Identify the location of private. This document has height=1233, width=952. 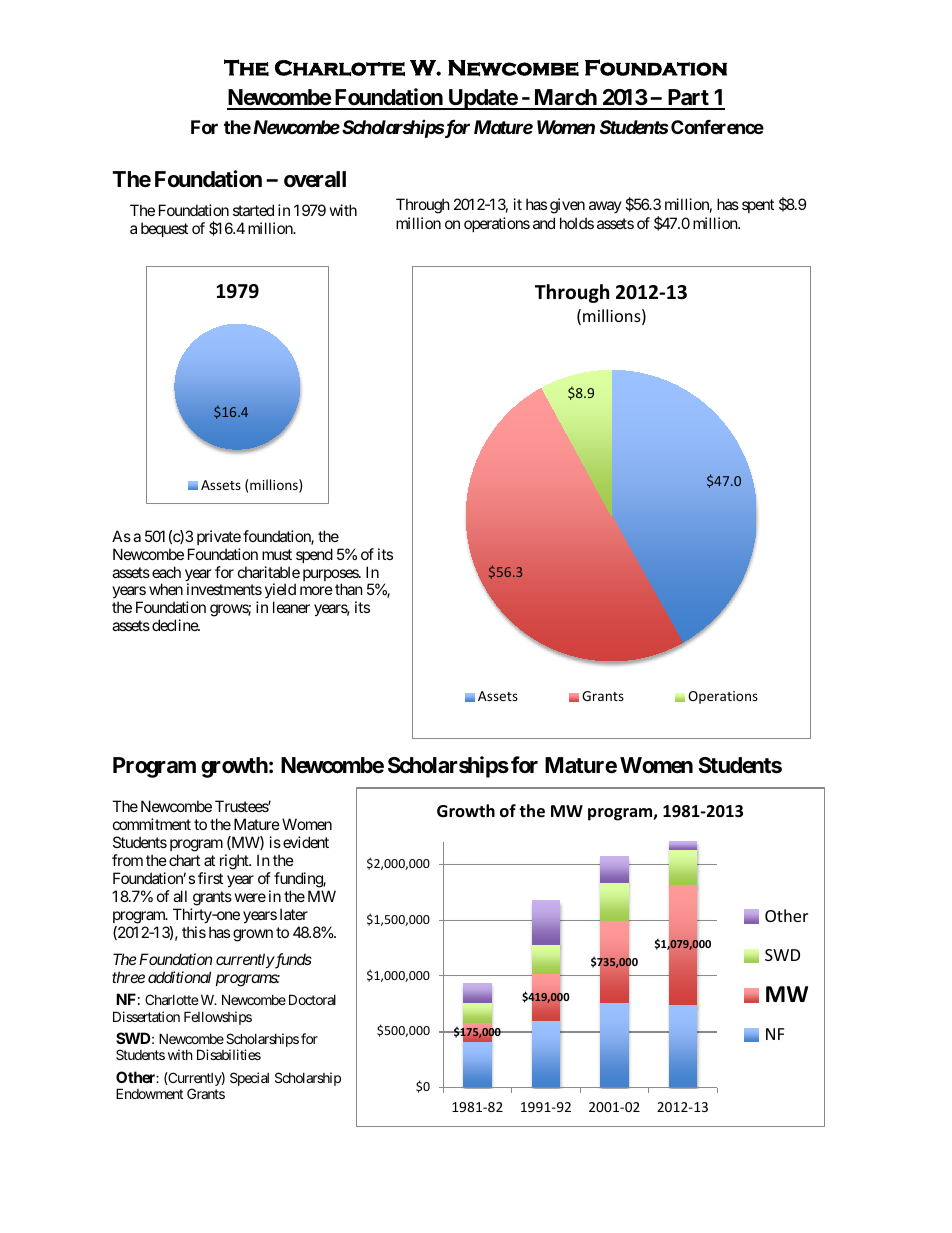
(219, 537).
